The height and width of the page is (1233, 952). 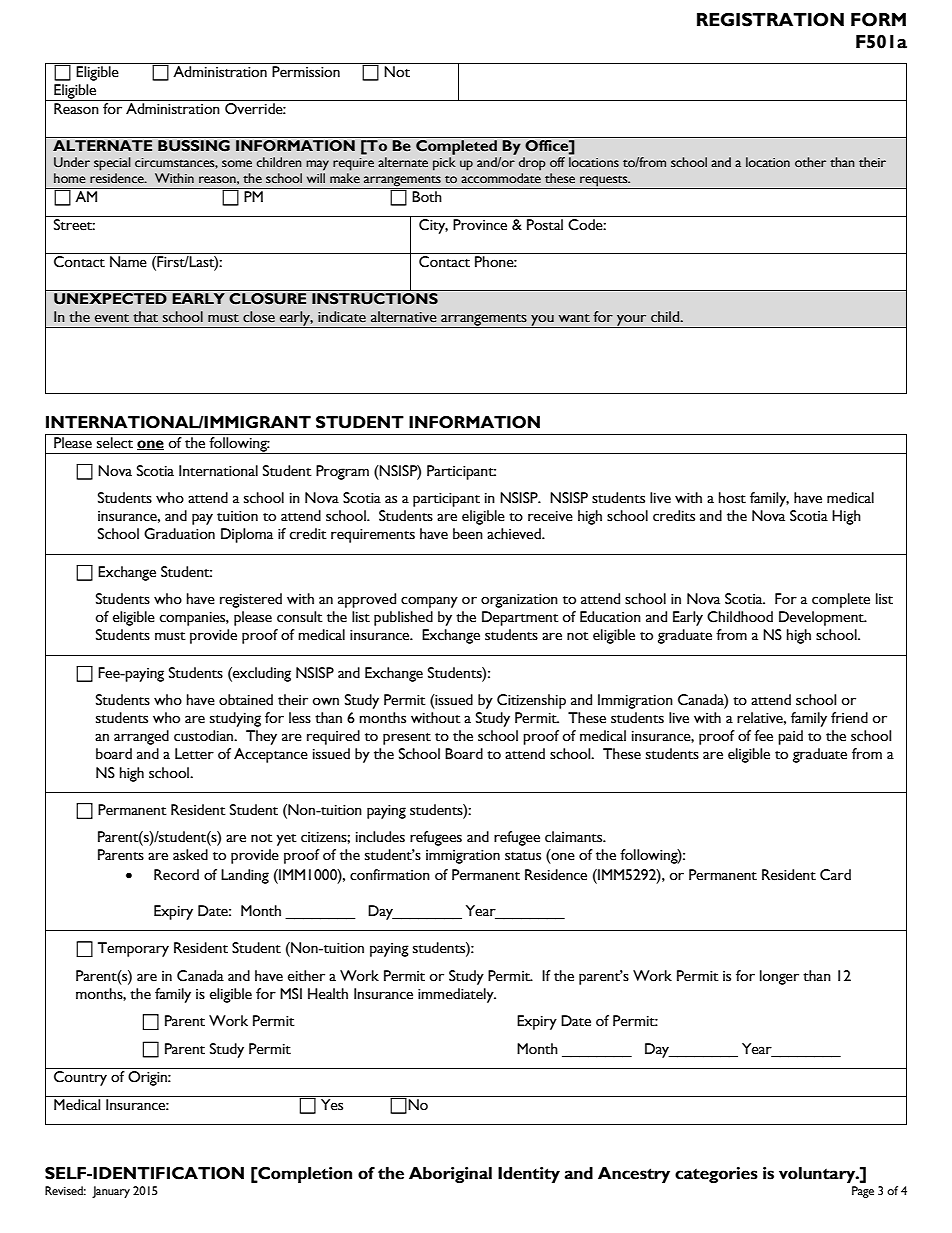 I want to click on REGISTRATION, so click(x=770, y=20).
